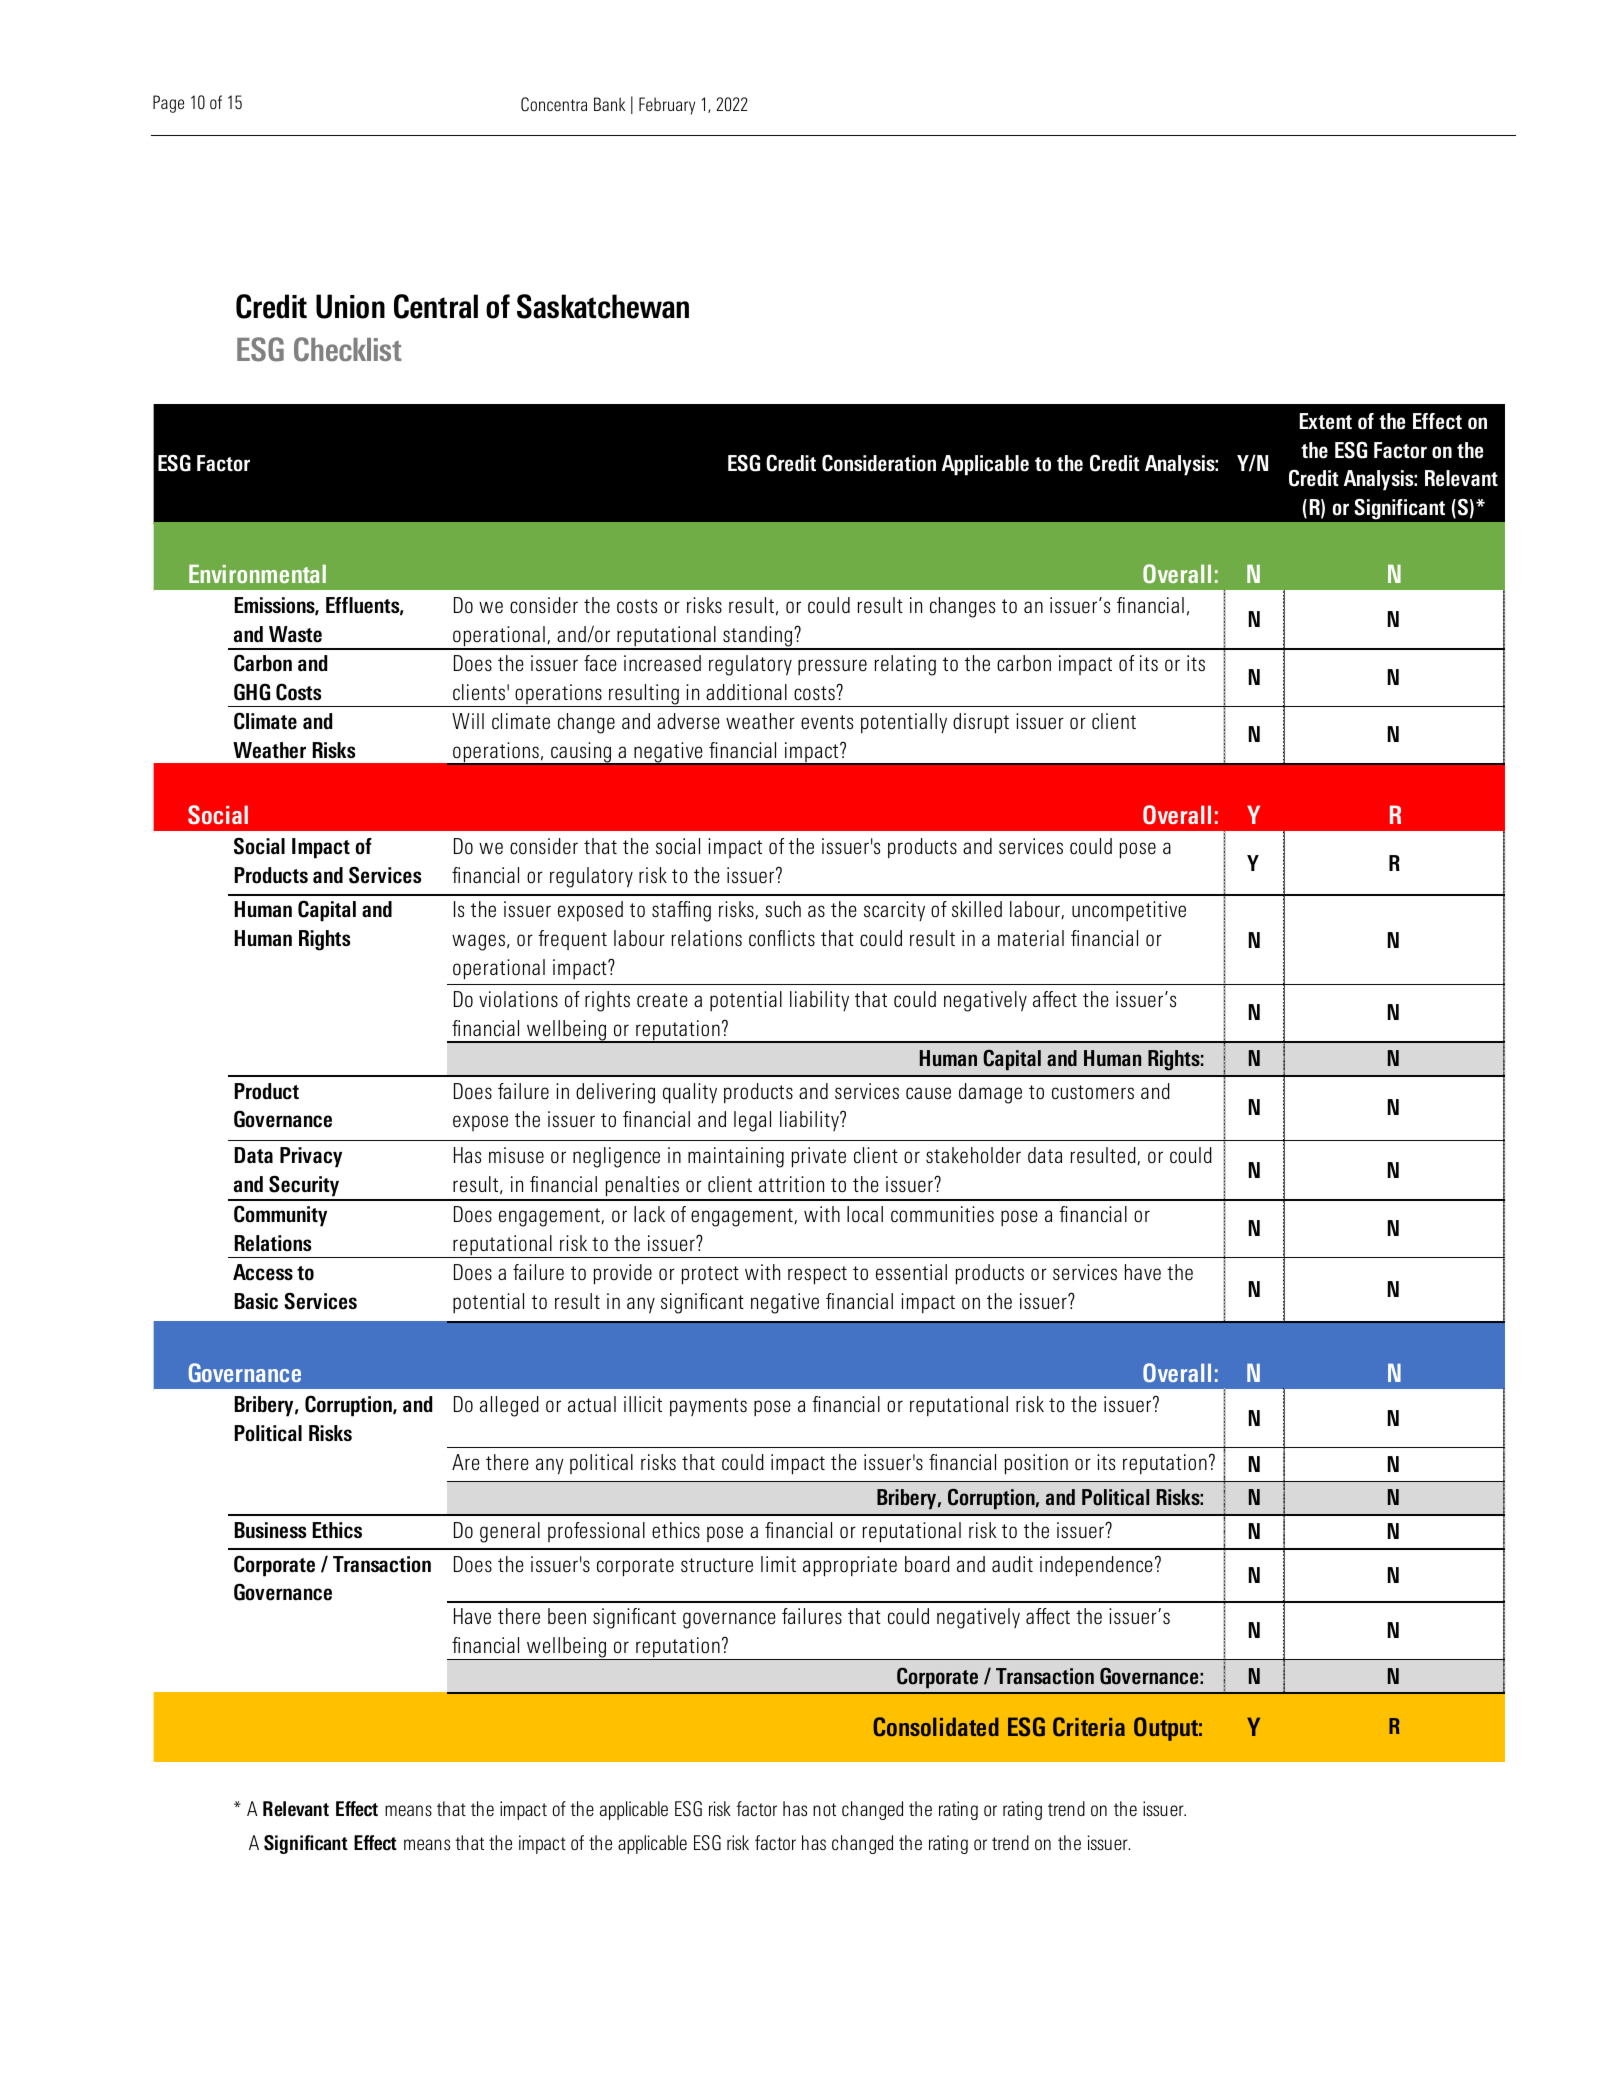 Image resolution: width=1612 pixels, height=2086 pixels. Describe the element at coordinates (1326, 421) in the image. I see `Extent` at that location.
